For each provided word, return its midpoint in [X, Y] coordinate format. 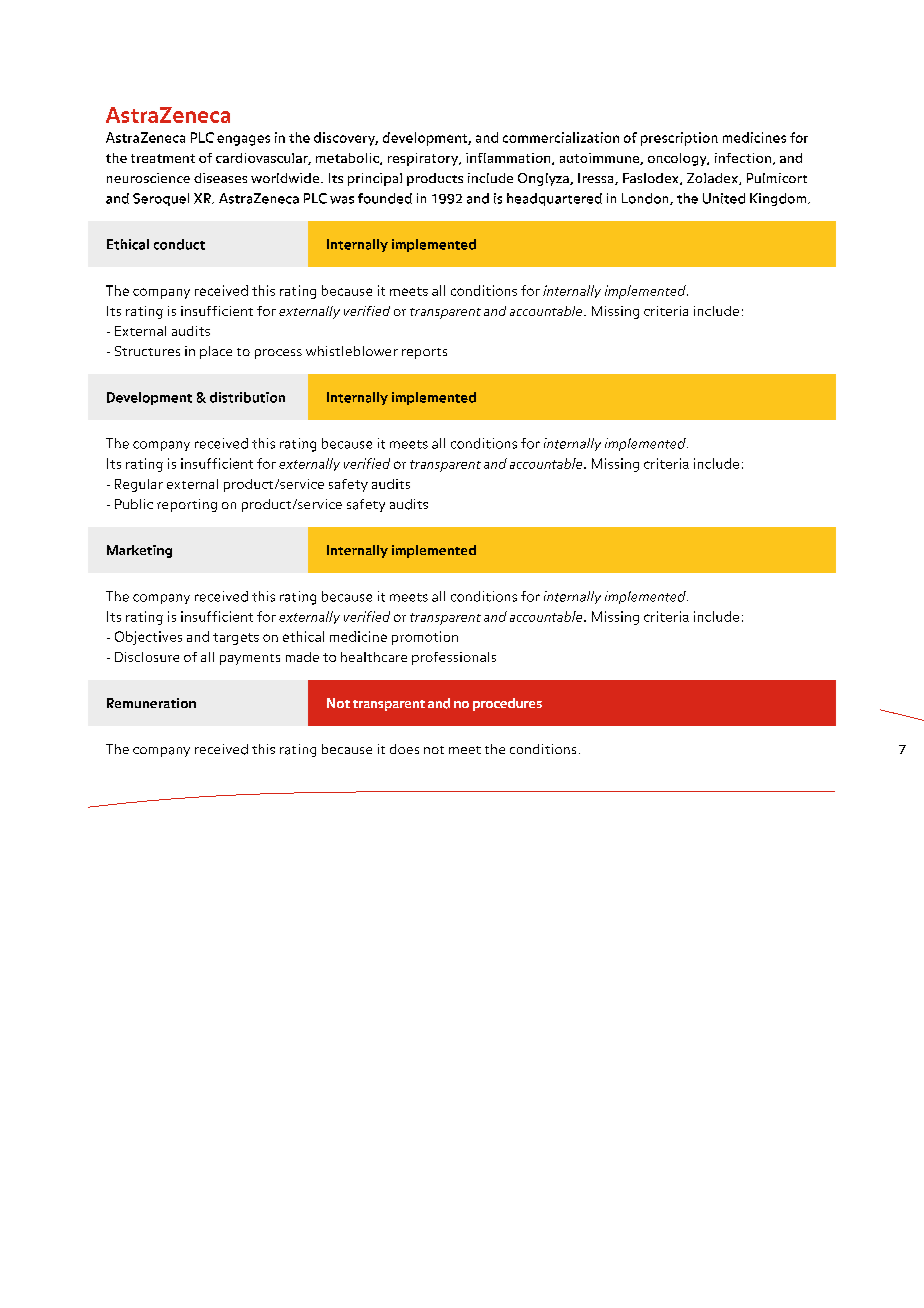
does [404, 749]
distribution [247, 397]
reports [424, 353]
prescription [679, 139]
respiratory [424, 159]
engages [243, 140]
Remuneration [151, 703]
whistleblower [352, 351]
